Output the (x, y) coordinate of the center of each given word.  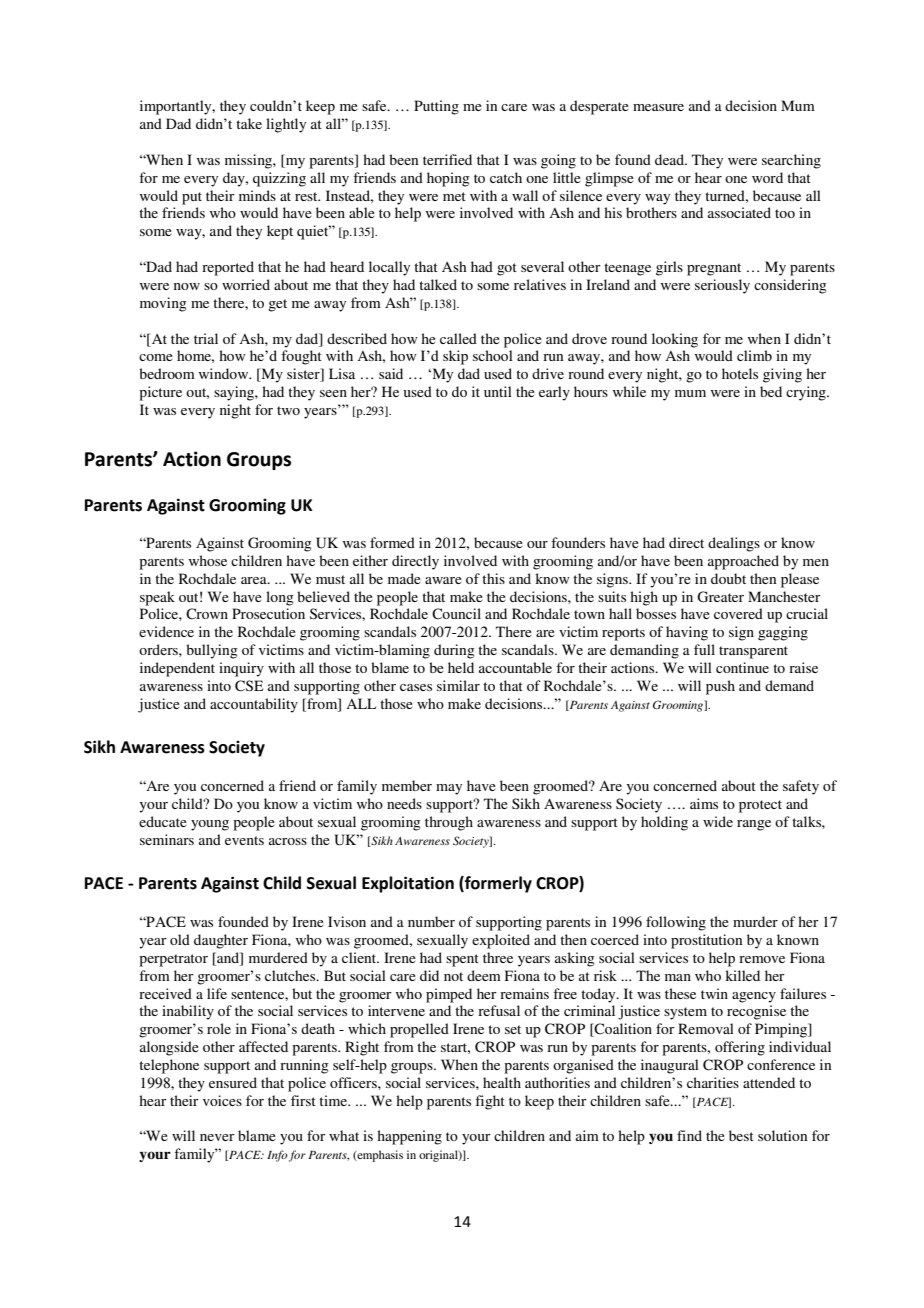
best (741, 1135)
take (249, 123)
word (767, 177)
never (217, 1137)
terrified (447, 159)
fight (490, 1102)
